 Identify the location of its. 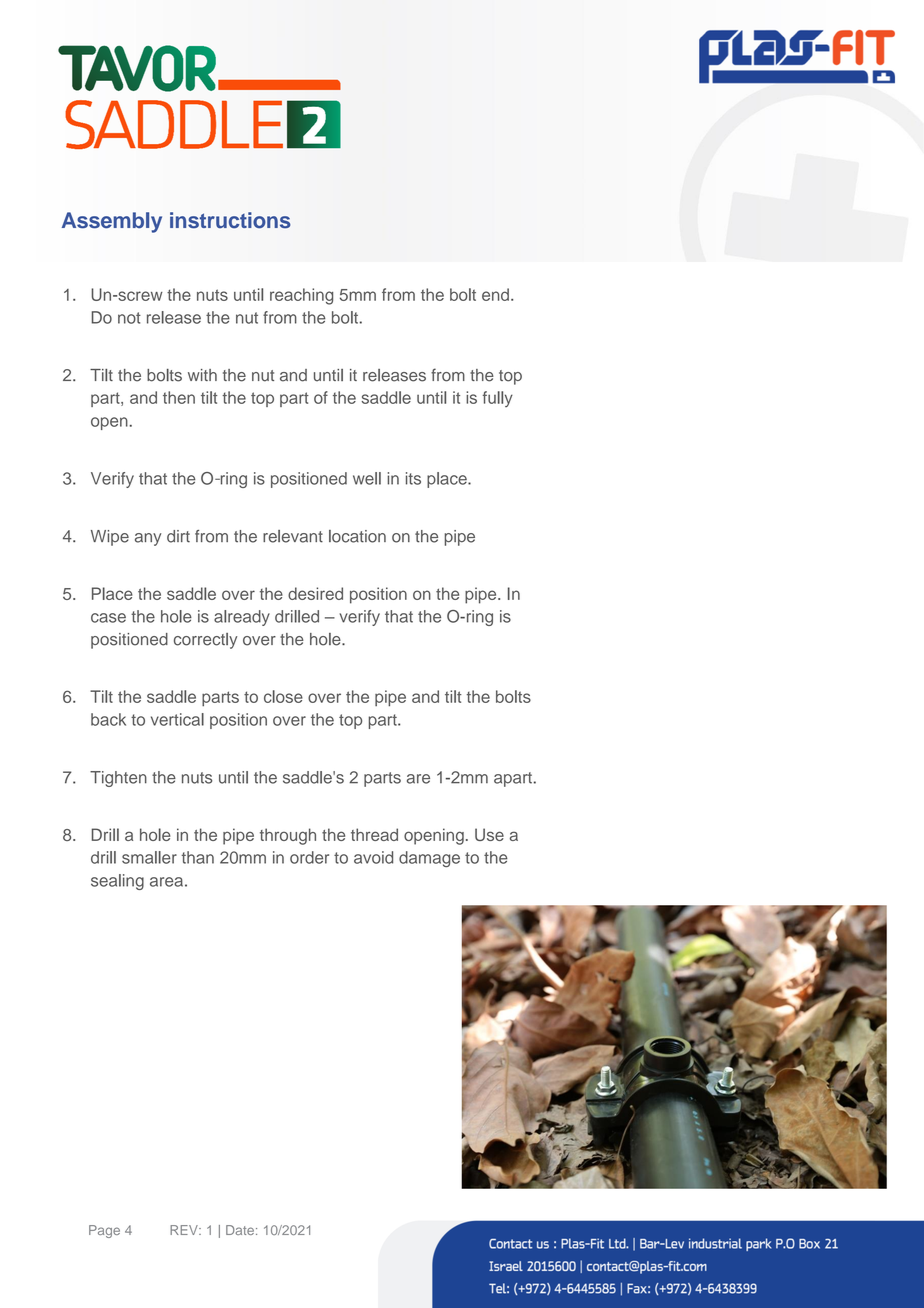
(413, 478).
